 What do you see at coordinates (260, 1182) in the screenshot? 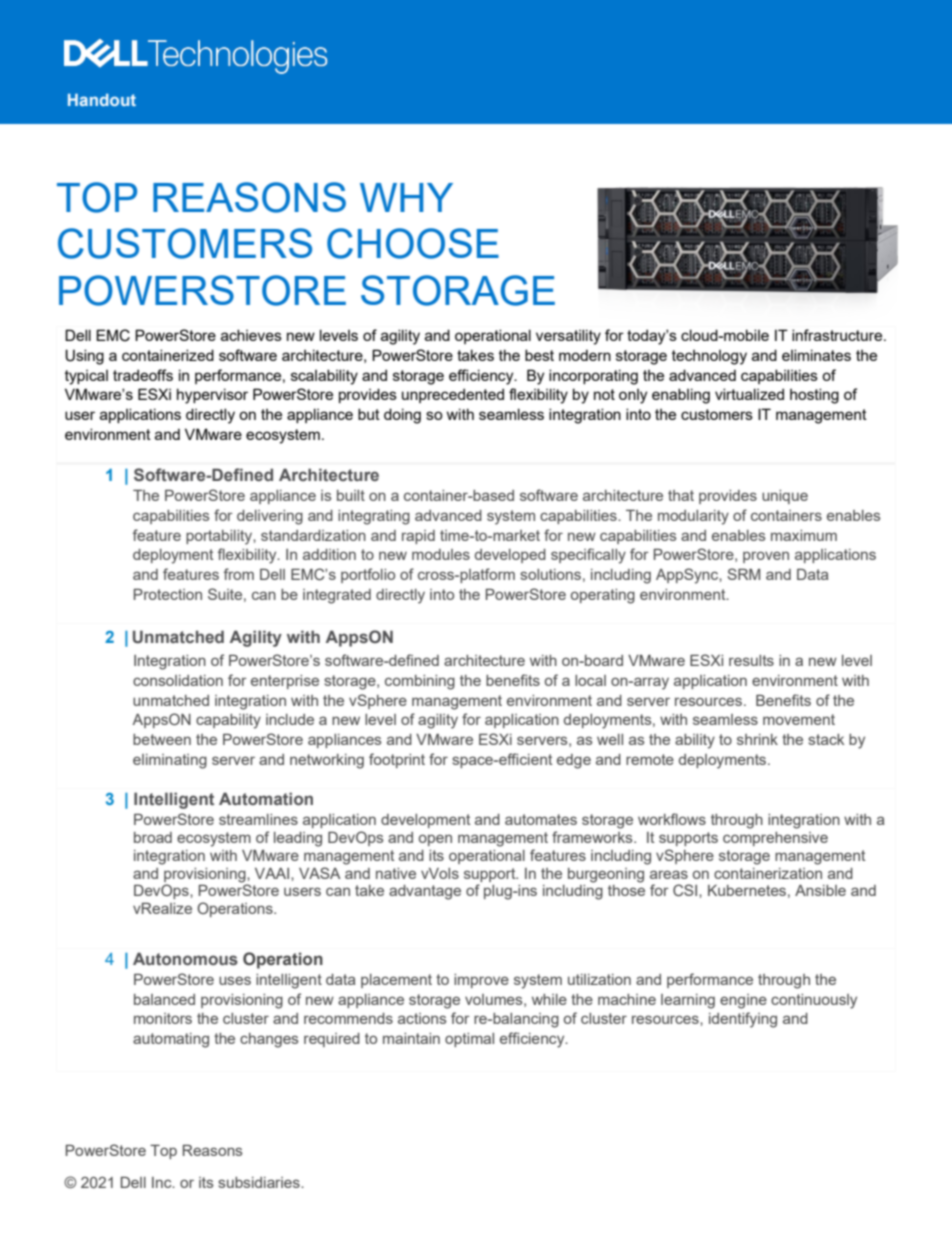
I see `subsidiaries` at bounding box center [260, 1182].
